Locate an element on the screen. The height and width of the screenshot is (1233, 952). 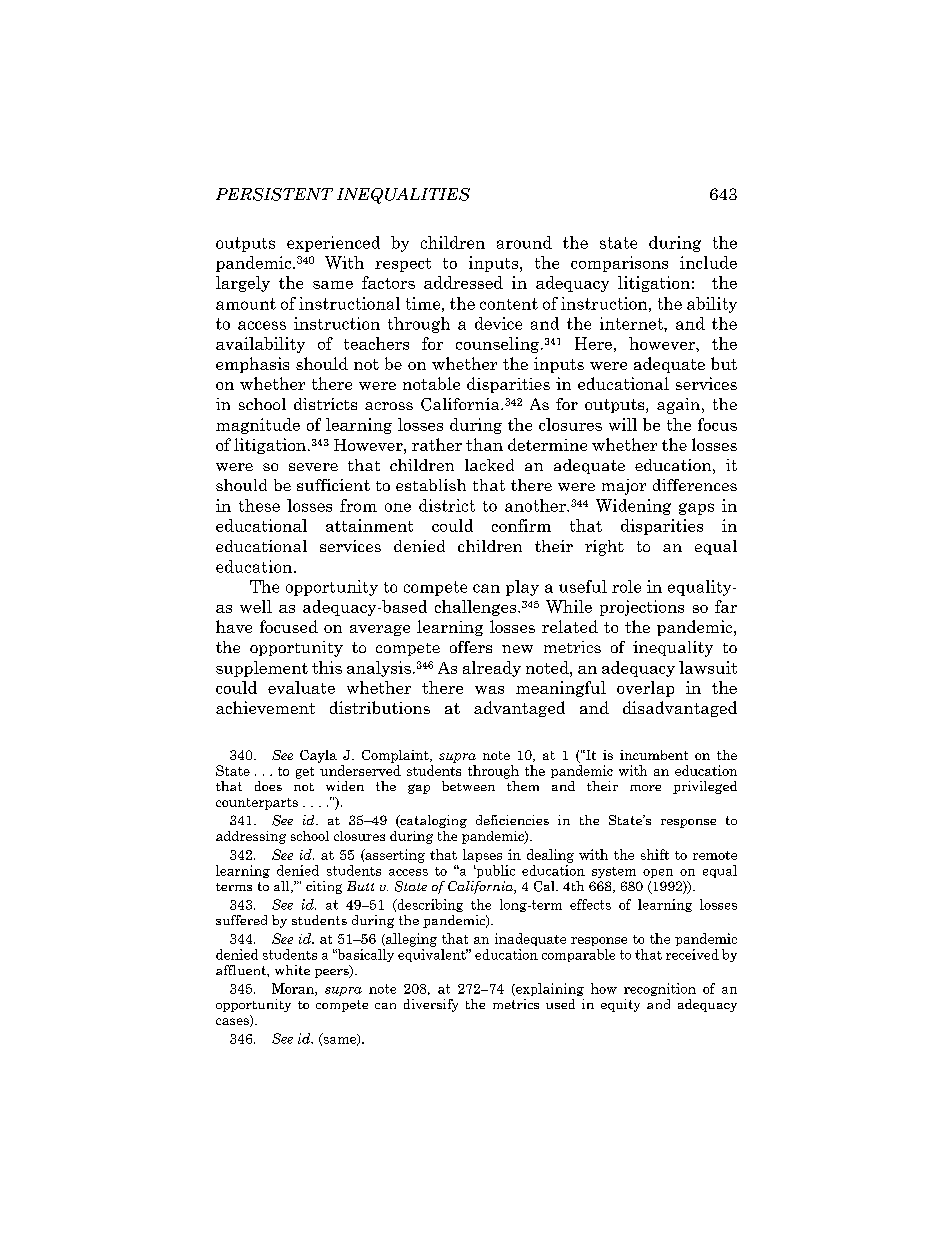
around is located at coordinates (524, 242).
